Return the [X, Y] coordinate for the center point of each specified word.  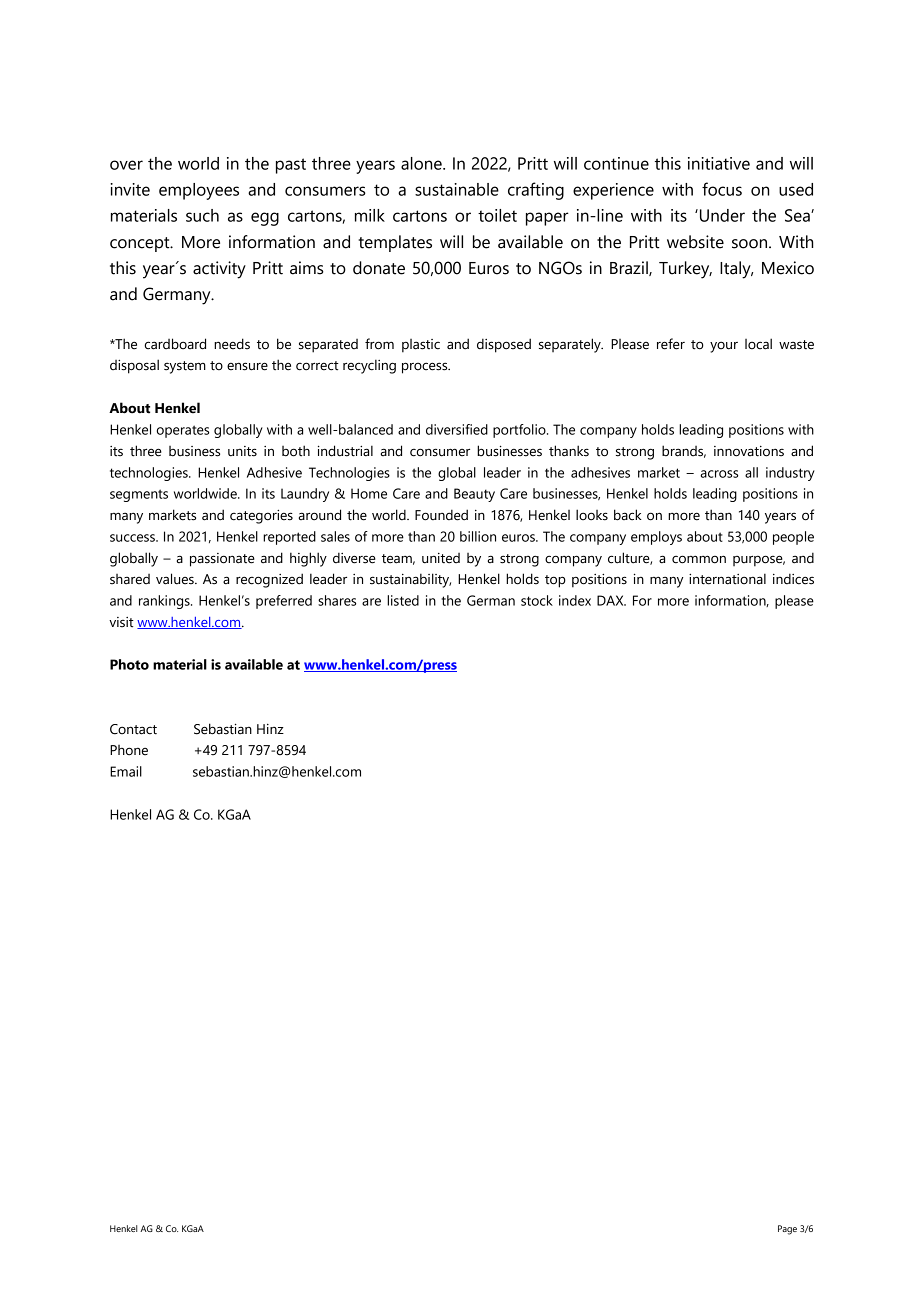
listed [403, 600]
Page [787, 1230]
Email [126, 771]
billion [478, 536]
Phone [129, 750]
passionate [222, 560]
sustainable [457, 189]
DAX [611, 600]
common [699, 559]
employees [199, 191]
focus [722, 189]
